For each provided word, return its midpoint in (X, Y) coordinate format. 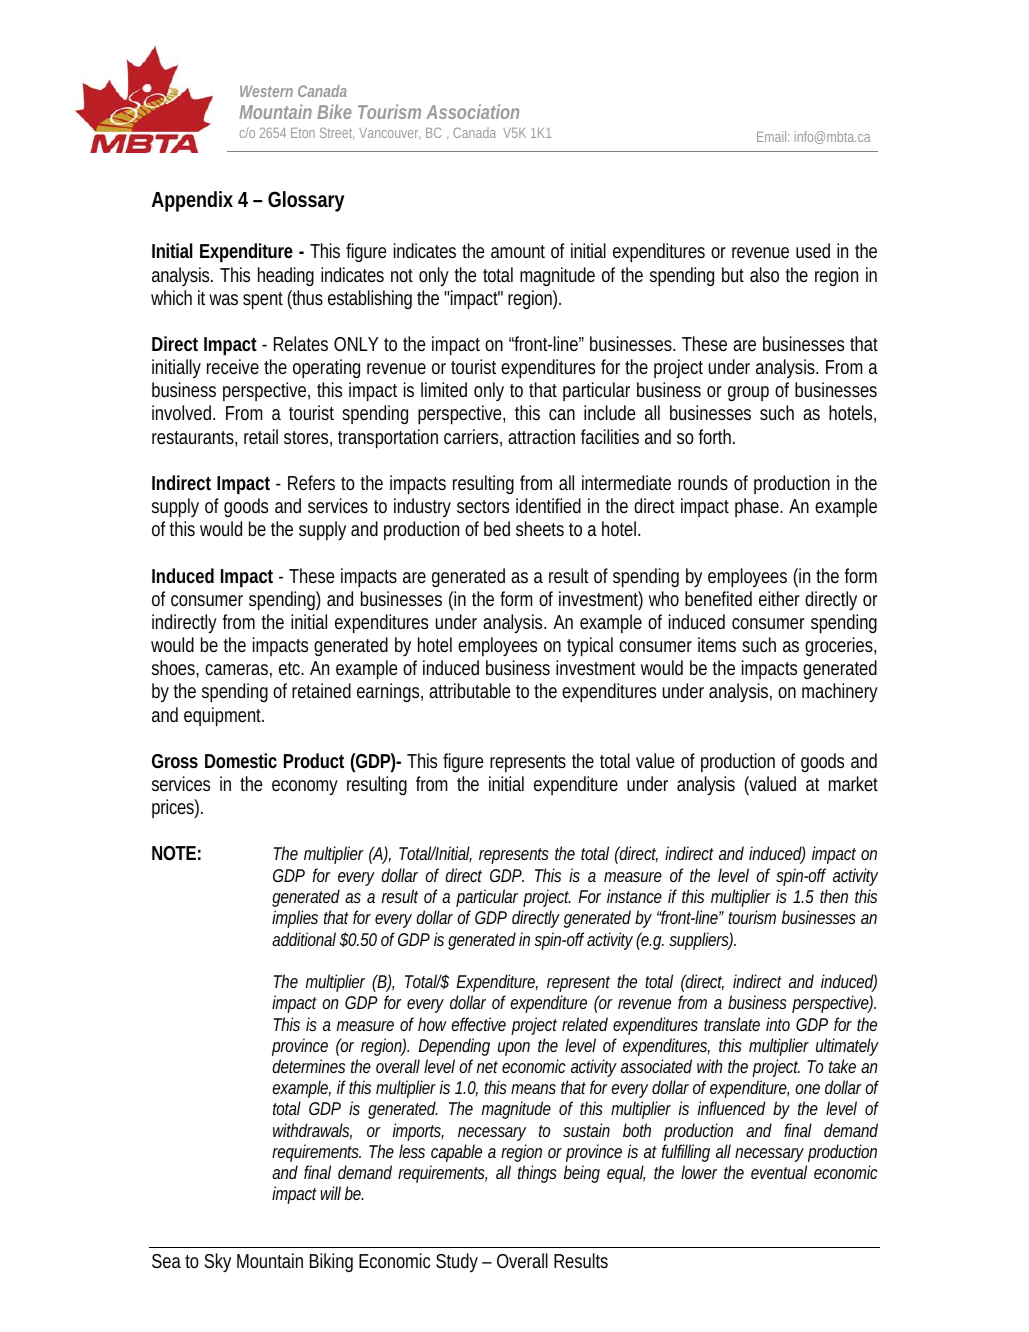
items (717, 644)
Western (266, 91)
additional (304, 939)
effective (478, 1024)
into (778, 1024)
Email (773, 136)
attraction (541, 436)
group (748, 393)
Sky (217, 1262)
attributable (469, 690)
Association (472, 111)
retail (261, 436)
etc (291, 668)
